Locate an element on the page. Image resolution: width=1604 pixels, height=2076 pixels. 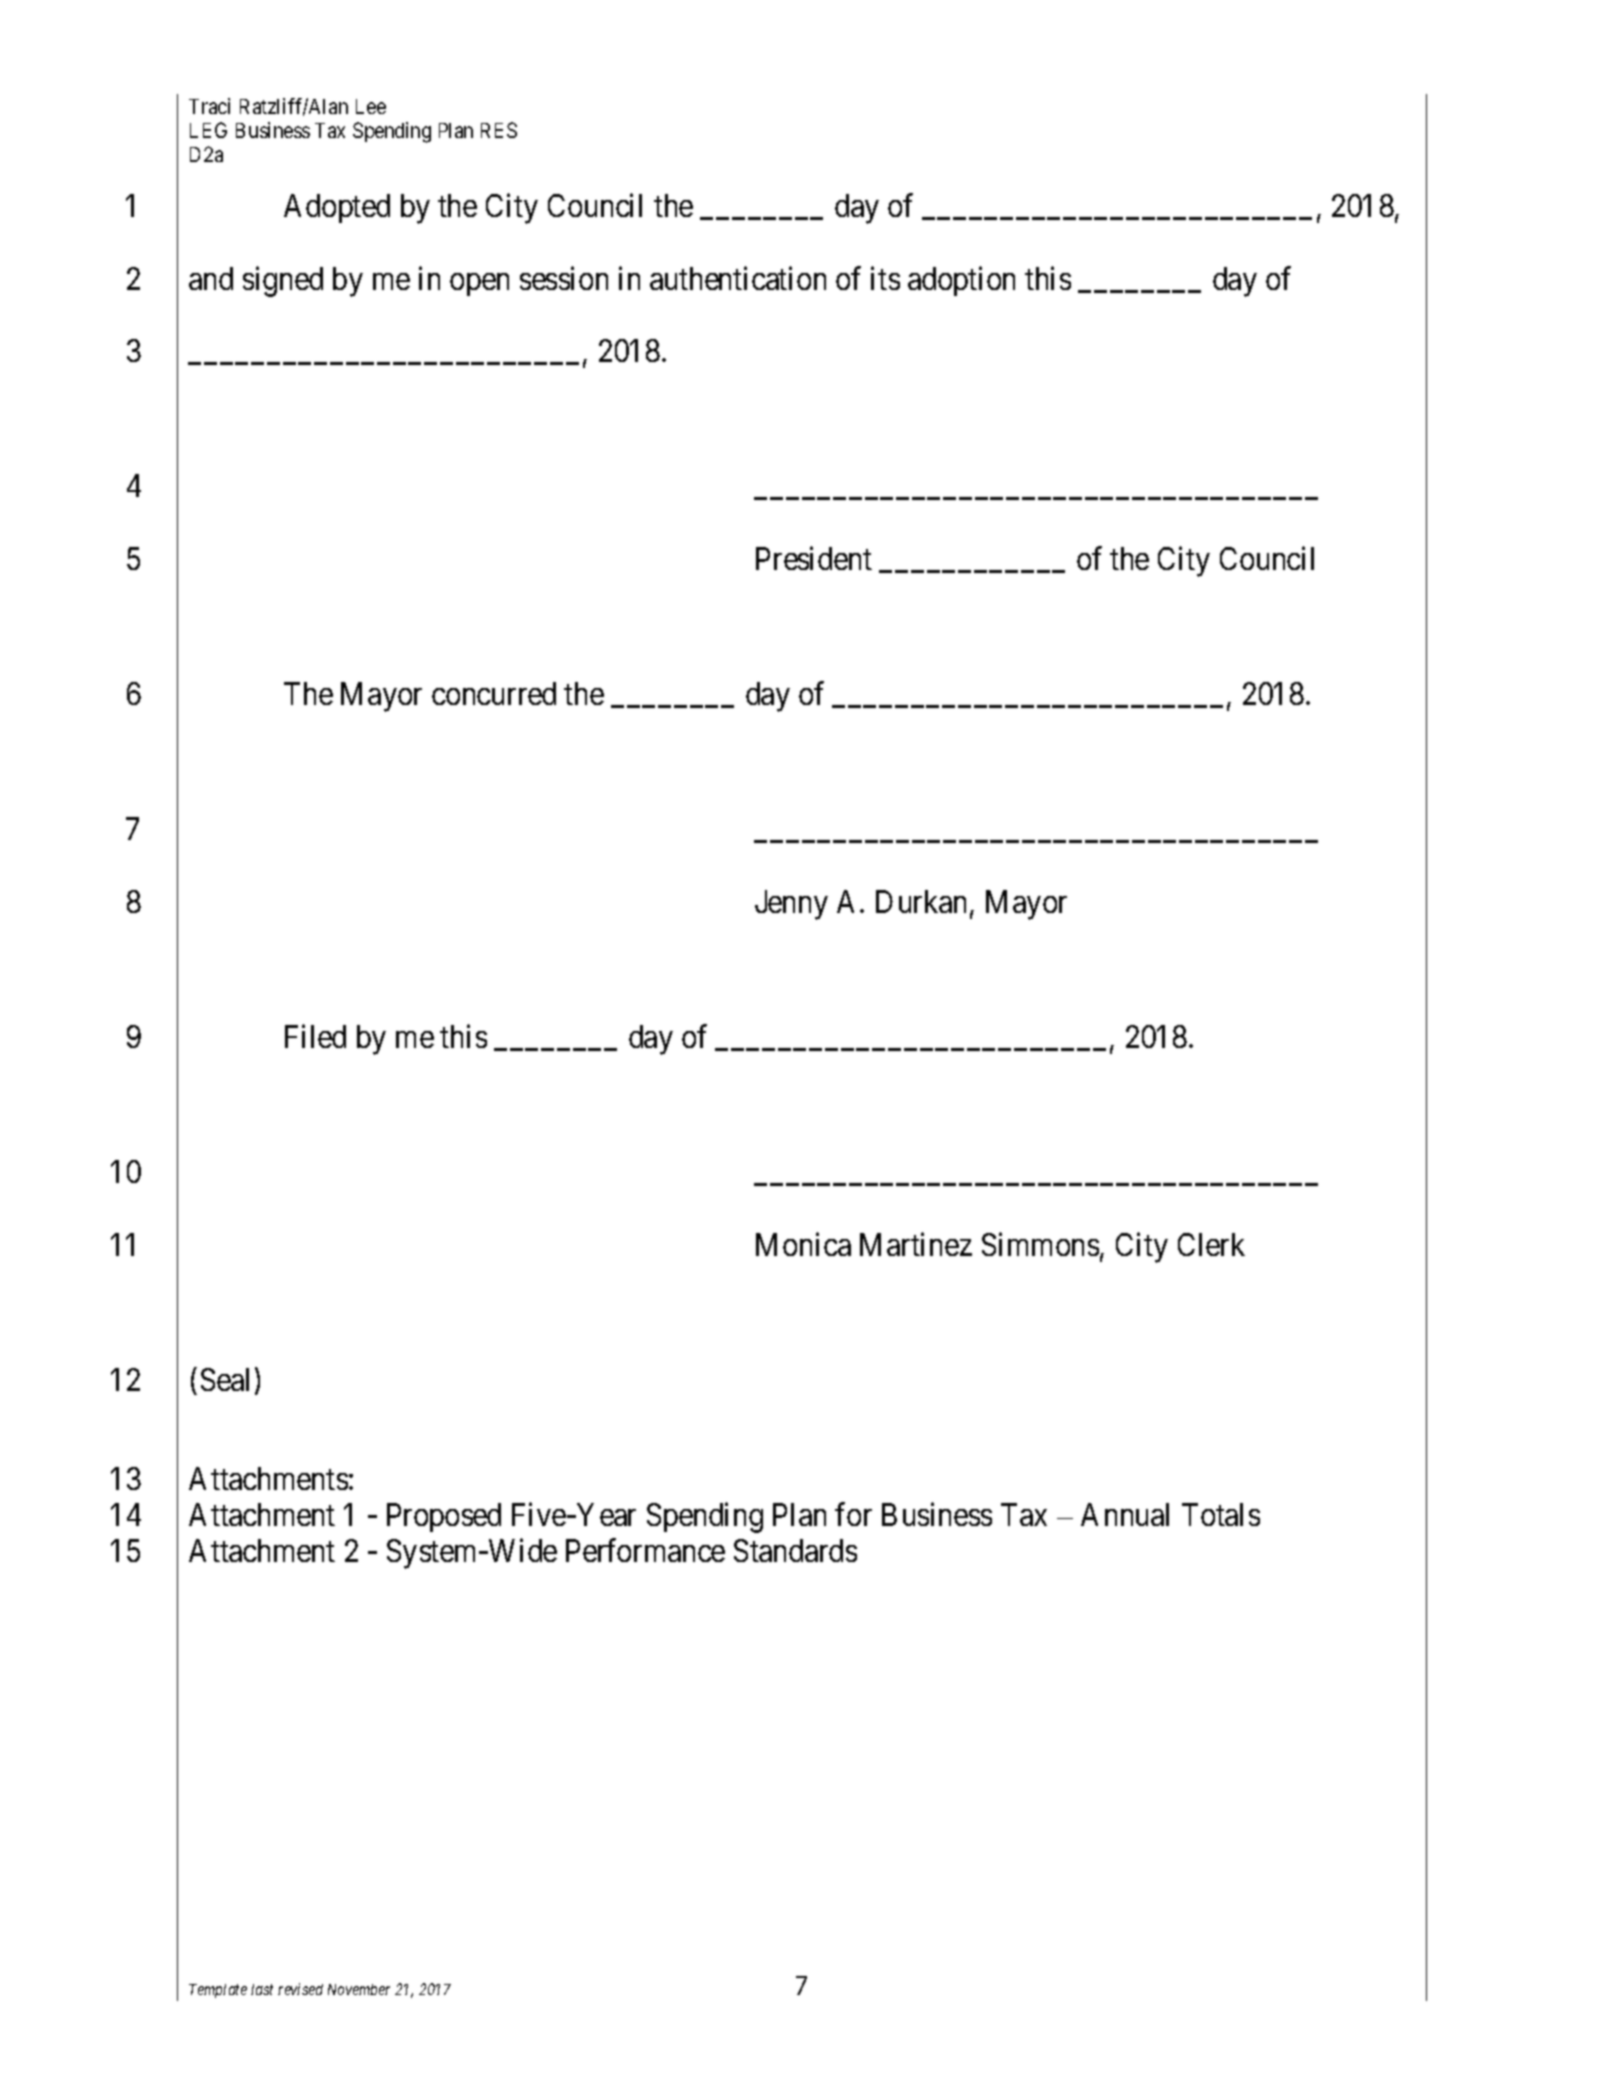
concurred is located at coordinates (494, 693).
